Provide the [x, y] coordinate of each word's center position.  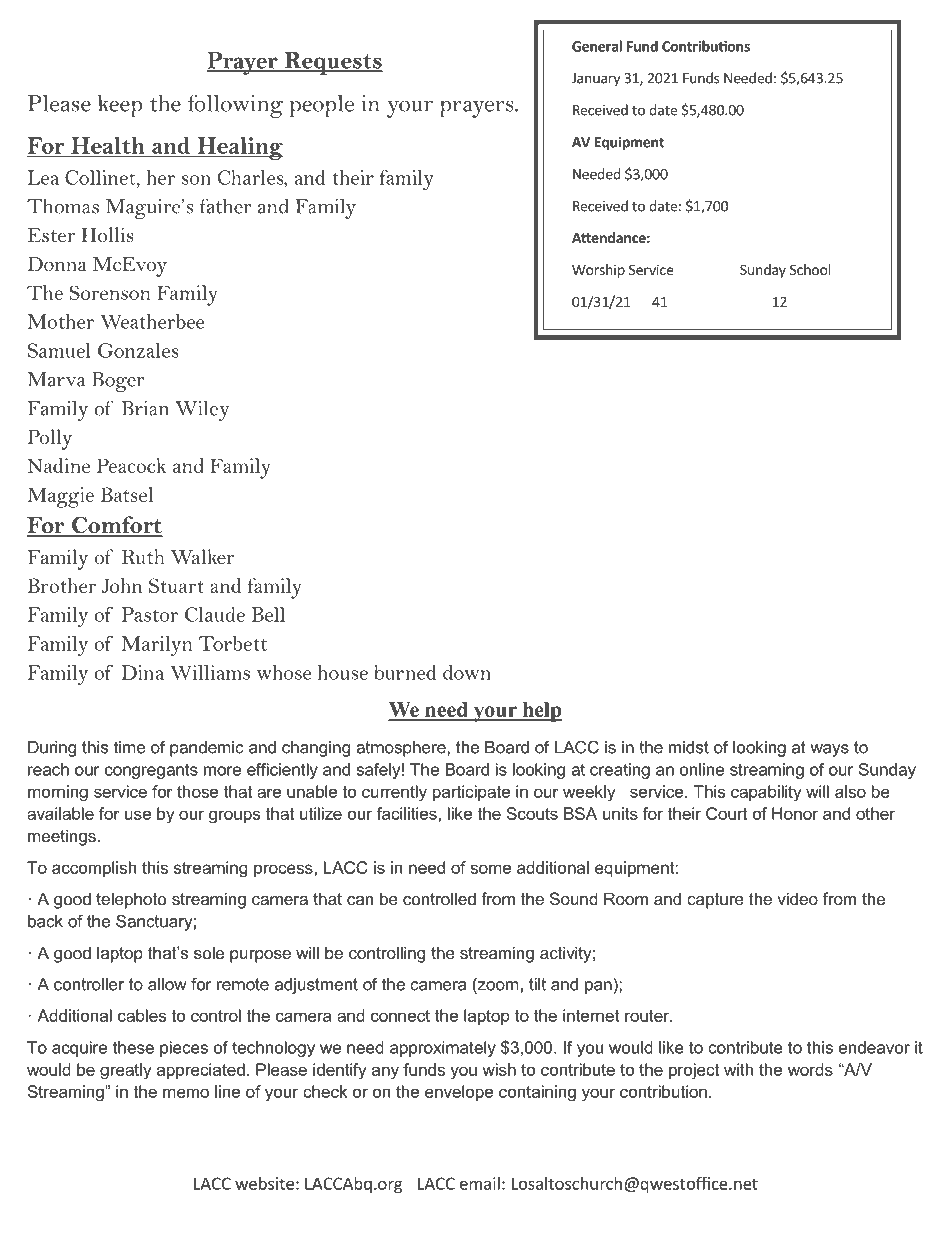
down [467, 672]
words [810, 1069]
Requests [332, 63]
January [596, 79]
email [480, 1183]
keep [120, 106]
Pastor [150, 614]
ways [829, 750]
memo [186, 1093]
